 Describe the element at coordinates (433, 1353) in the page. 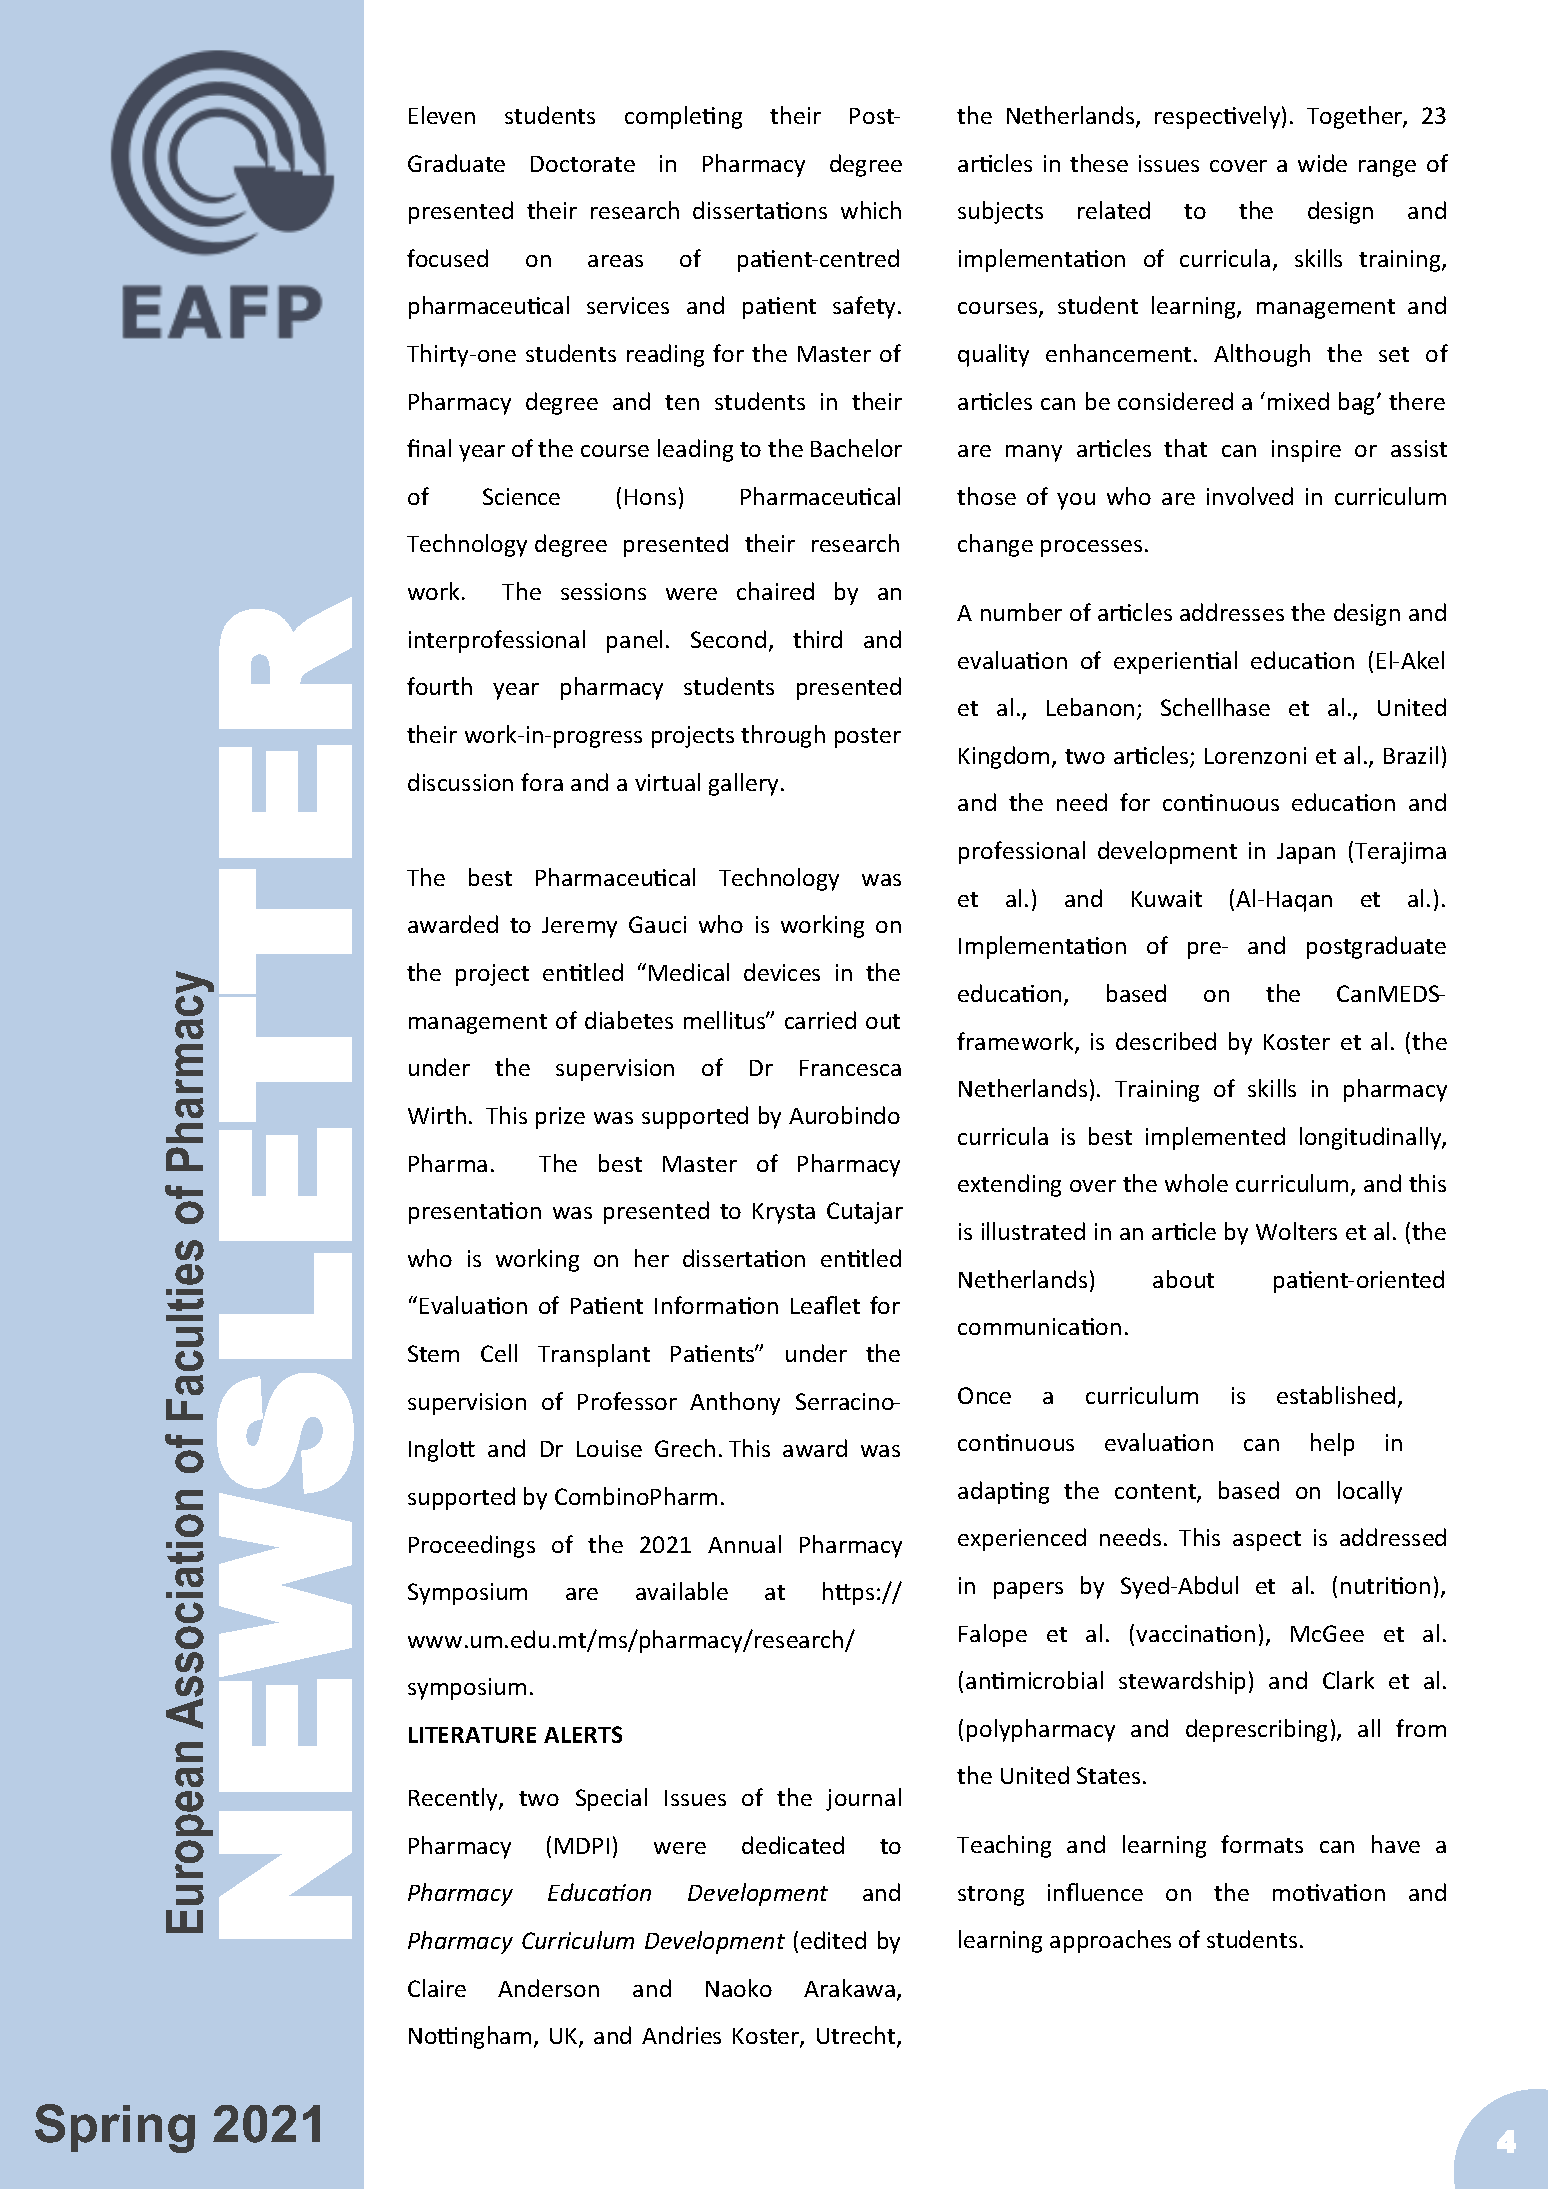

I see `Stem` at that location.
